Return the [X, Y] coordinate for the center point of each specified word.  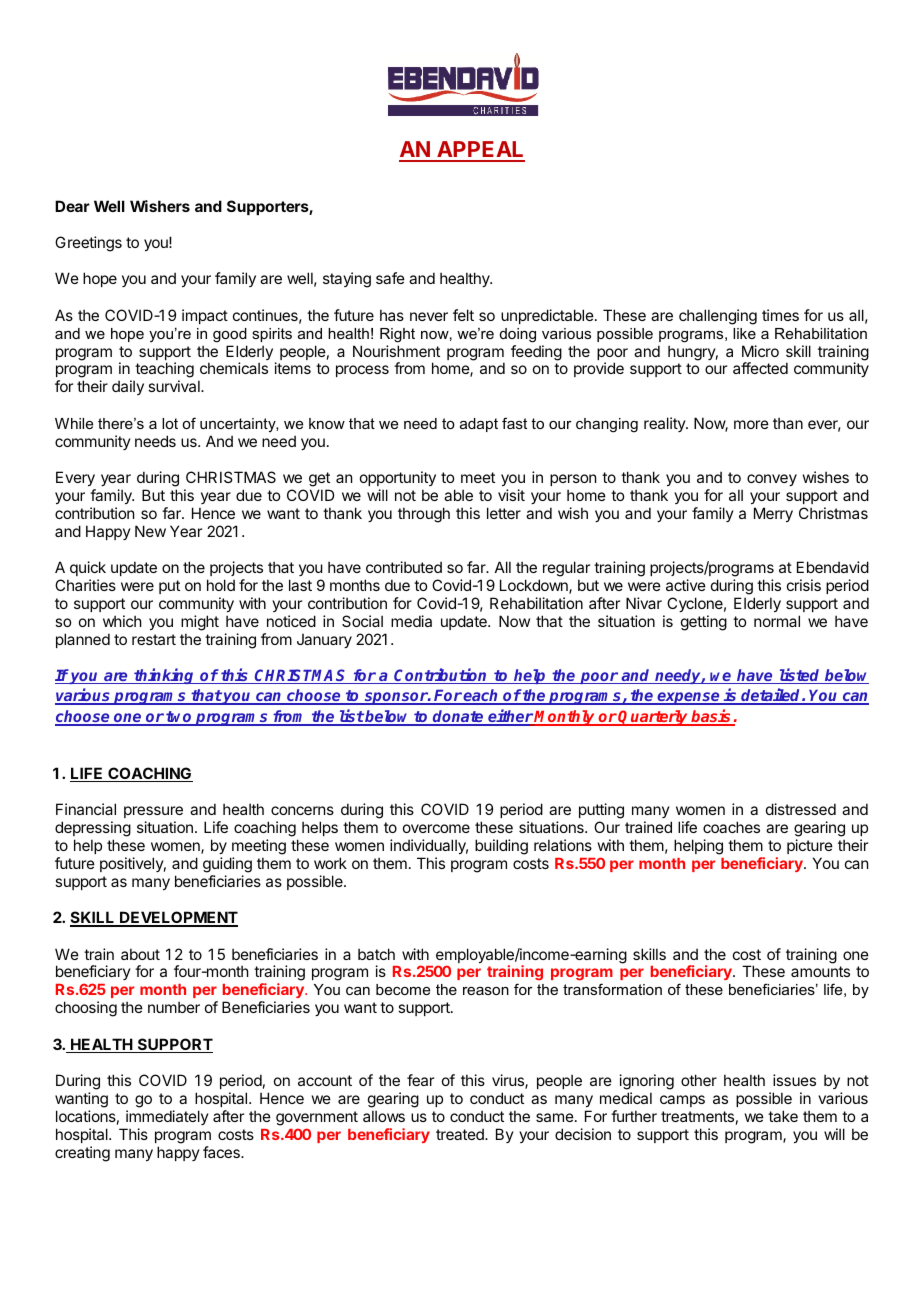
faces [222, 1152]
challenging [718, 317]
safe [390, 278]
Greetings [88, 244]
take [783, 1116]
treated [461, 1134]
